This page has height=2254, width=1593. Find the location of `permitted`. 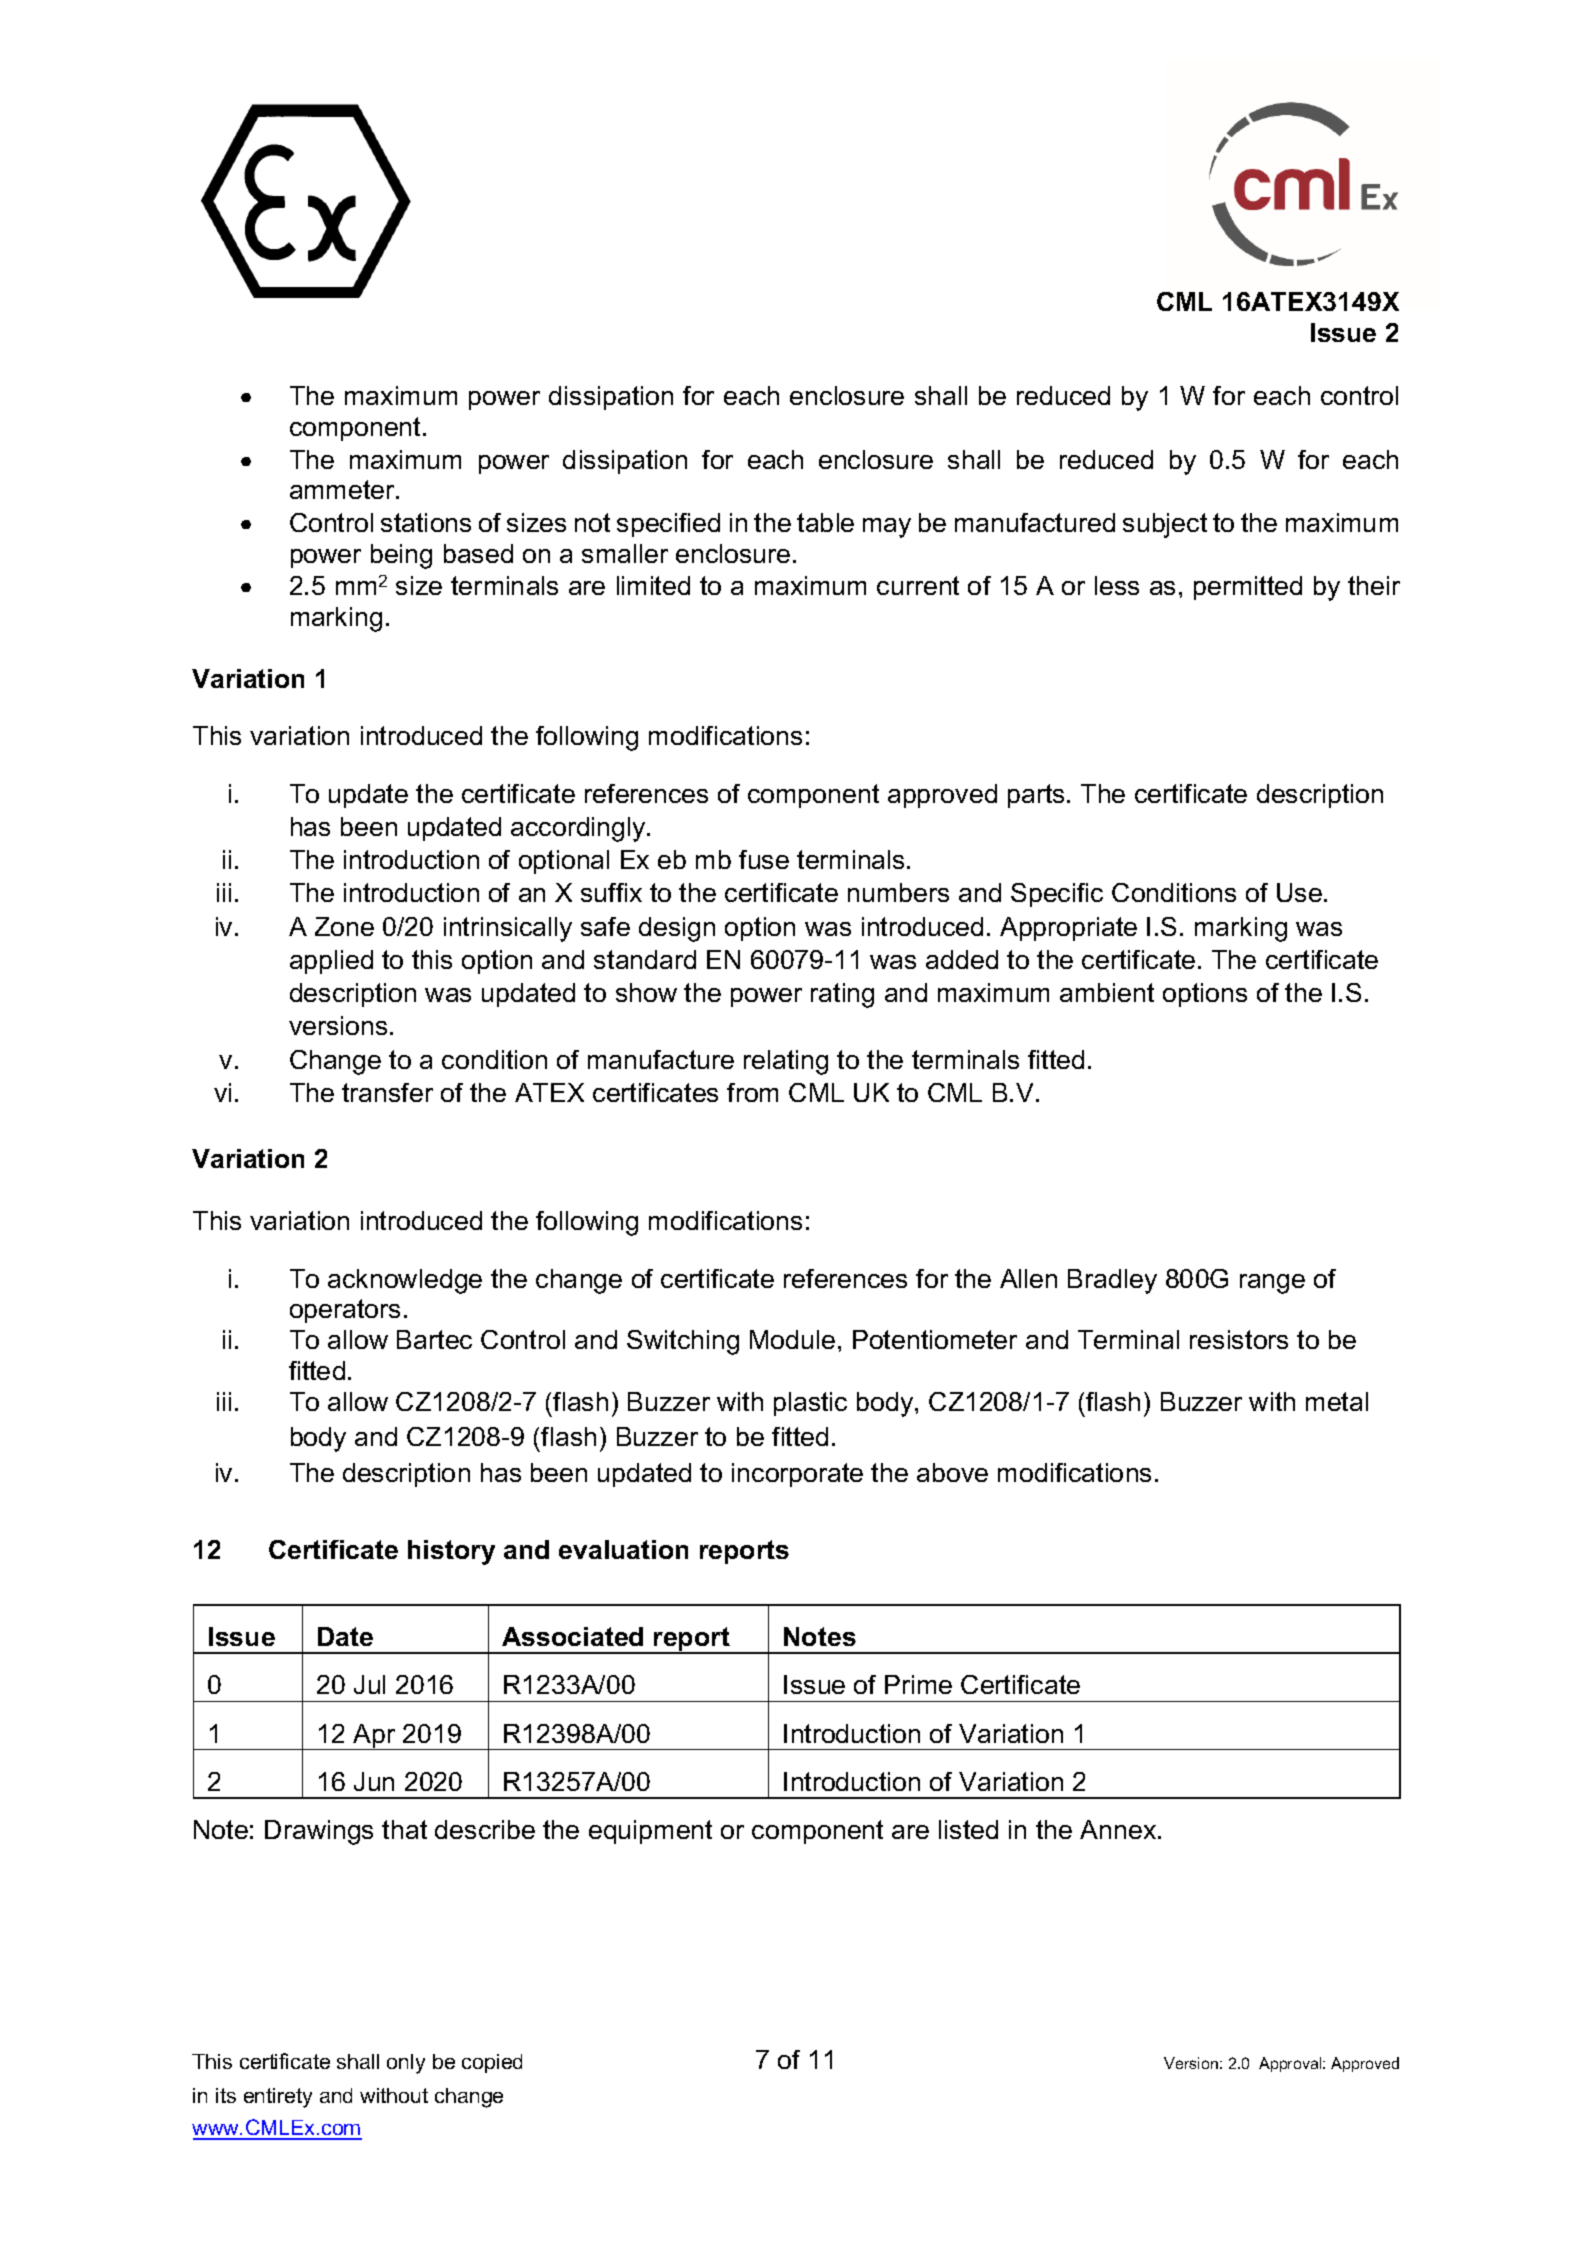

permitted is located at coordinates (1248, 588).
